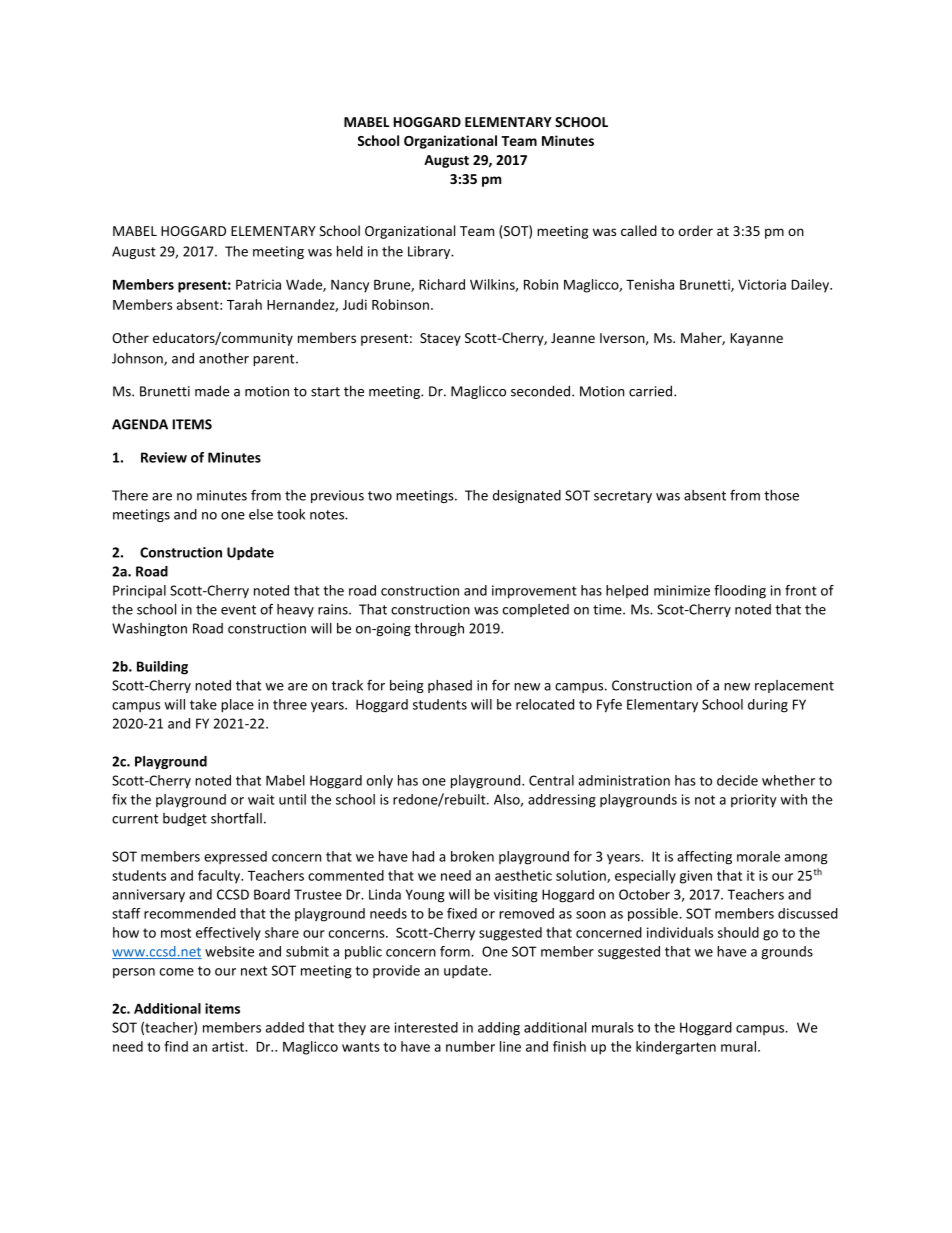 The width and height of the screenshot is (952, 1233). What do you see at coordinates (781, 495) in the screenshot?
I see `those` at bounding box center [781, 495].
